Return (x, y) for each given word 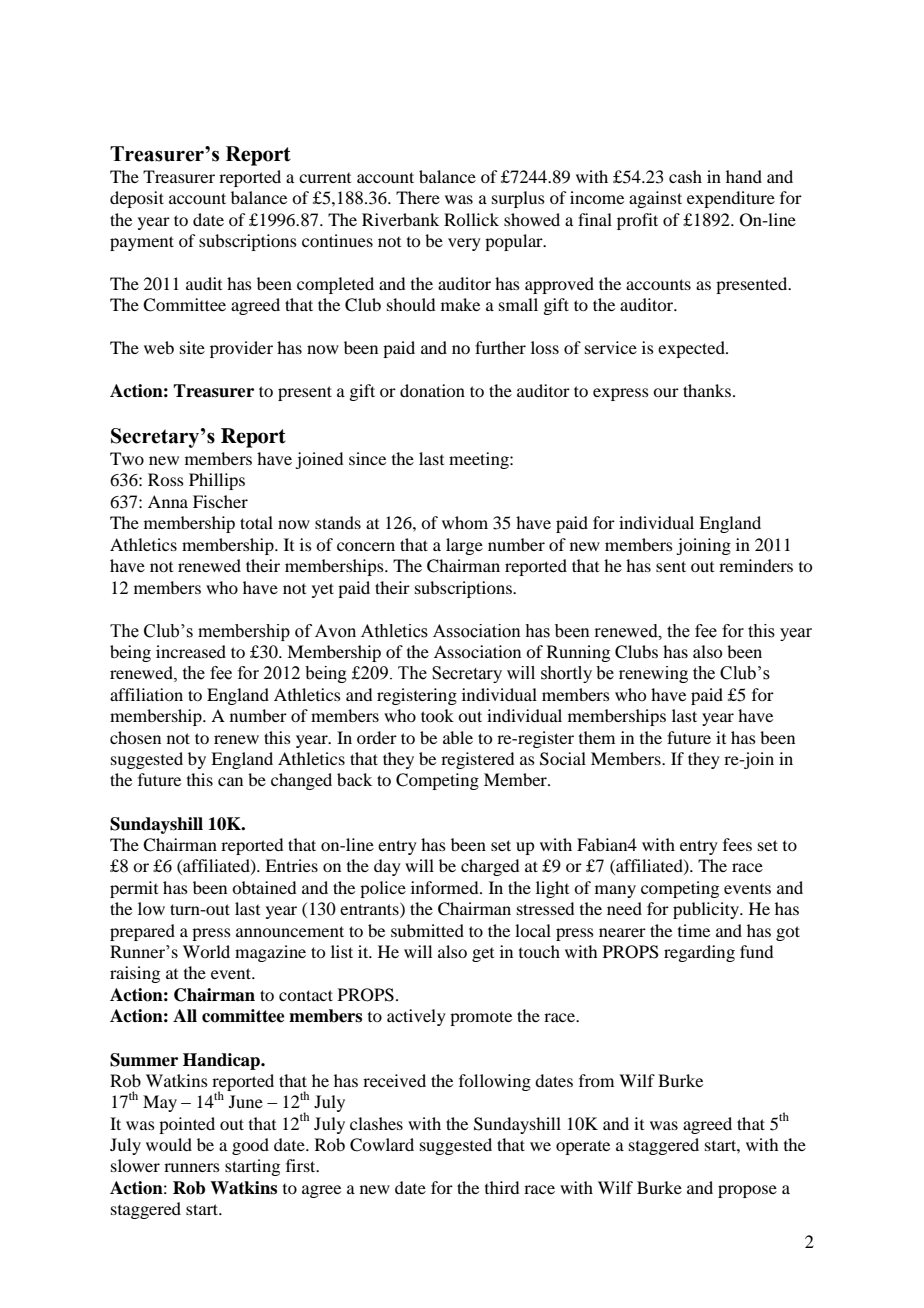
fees (737, 844)
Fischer (220, 501)
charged (490, 867)
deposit (137, 199)
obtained (264, 887)
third (502, 1187)
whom (465, 522)
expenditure (731, 199)
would (169, 1144)
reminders (756, 565)
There (418, 197)
